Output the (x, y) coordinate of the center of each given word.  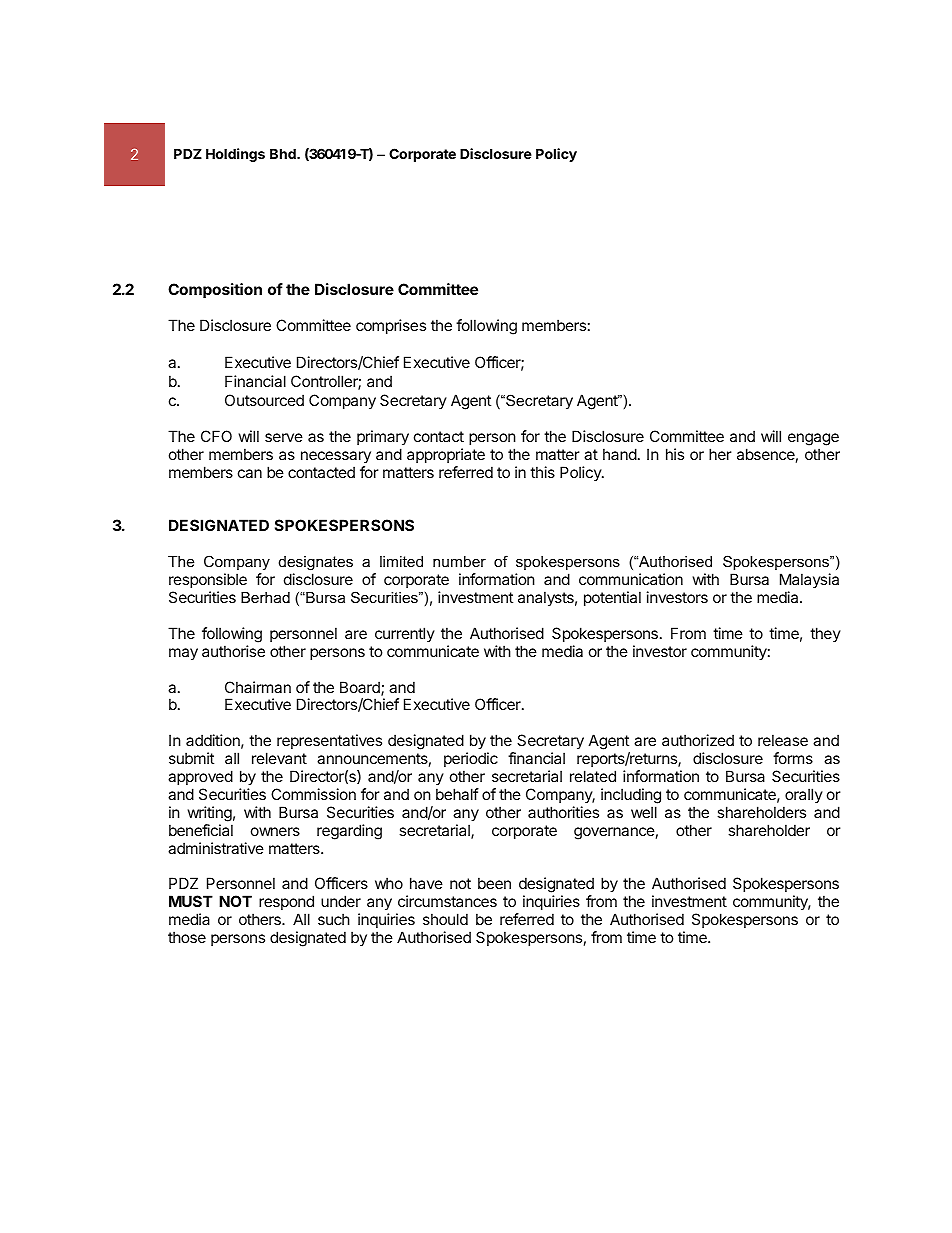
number (459, 561)
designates (316, 565)
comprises (391, 326)
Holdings (235, 155)
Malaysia (809, 580)
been (494, 883)
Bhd (284, 153)
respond (286, 902)
